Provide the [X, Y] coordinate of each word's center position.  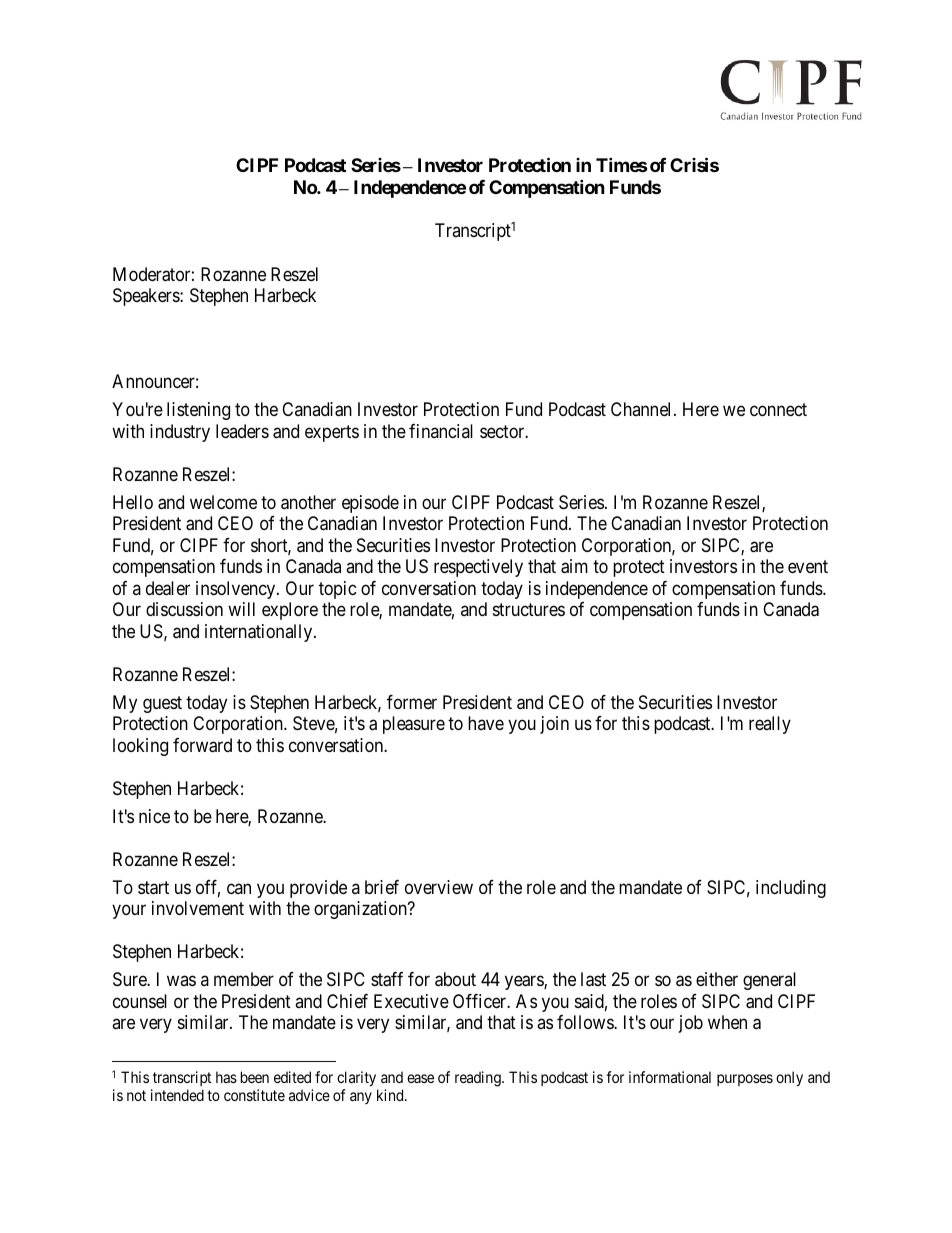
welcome [223, 502]
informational [670, 1077]
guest [162, 704]
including [791, 889]
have [486, 723]
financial [441, 431]
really [770, 725]
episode [370, 504]
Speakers [147, 297]
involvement [198, 908]
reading [479, 1079]
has [226, 1077]
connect [778, 410]
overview [439, 887]
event [808, 567]
